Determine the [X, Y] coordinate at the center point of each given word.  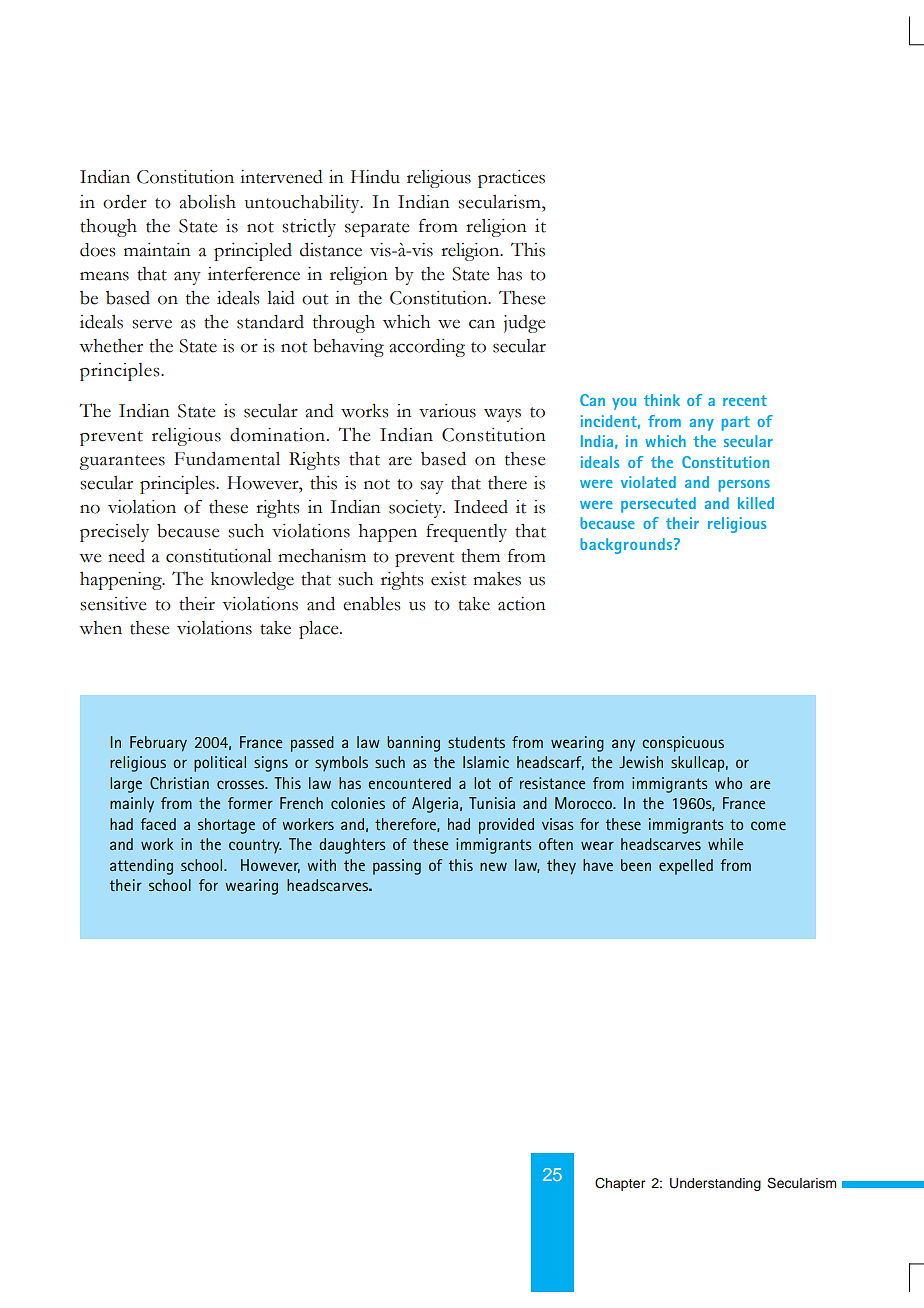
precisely [114, 533]
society [417, 509]
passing [397, 867]
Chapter [620, 1184]
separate [377, 229]
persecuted [658, 505]
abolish [207, 202]
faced [158, 824]
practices [511, 179]
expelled [686, 867]
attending [141, 867]
